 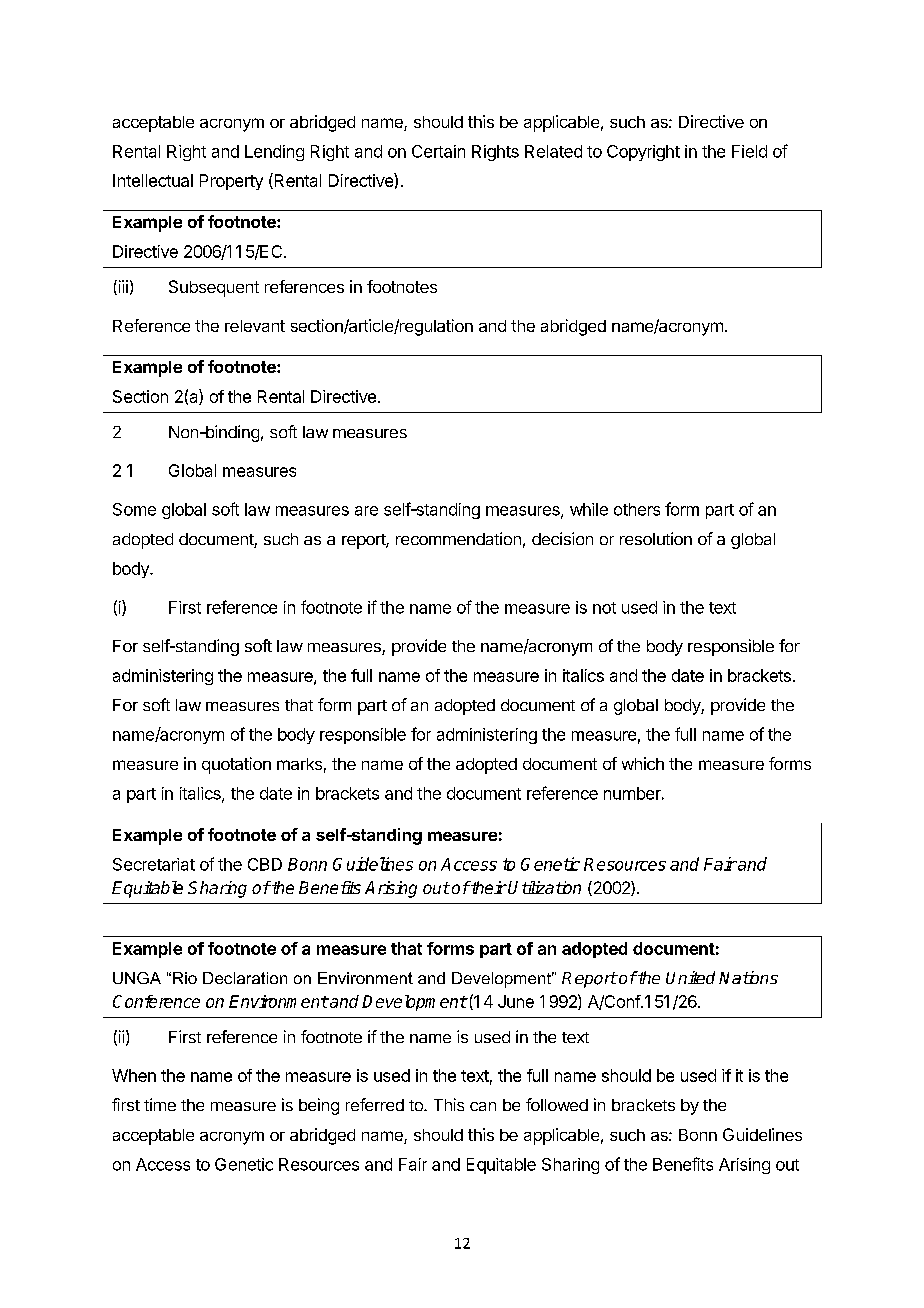 I want to click on Some, so click(x=134, y=509).
